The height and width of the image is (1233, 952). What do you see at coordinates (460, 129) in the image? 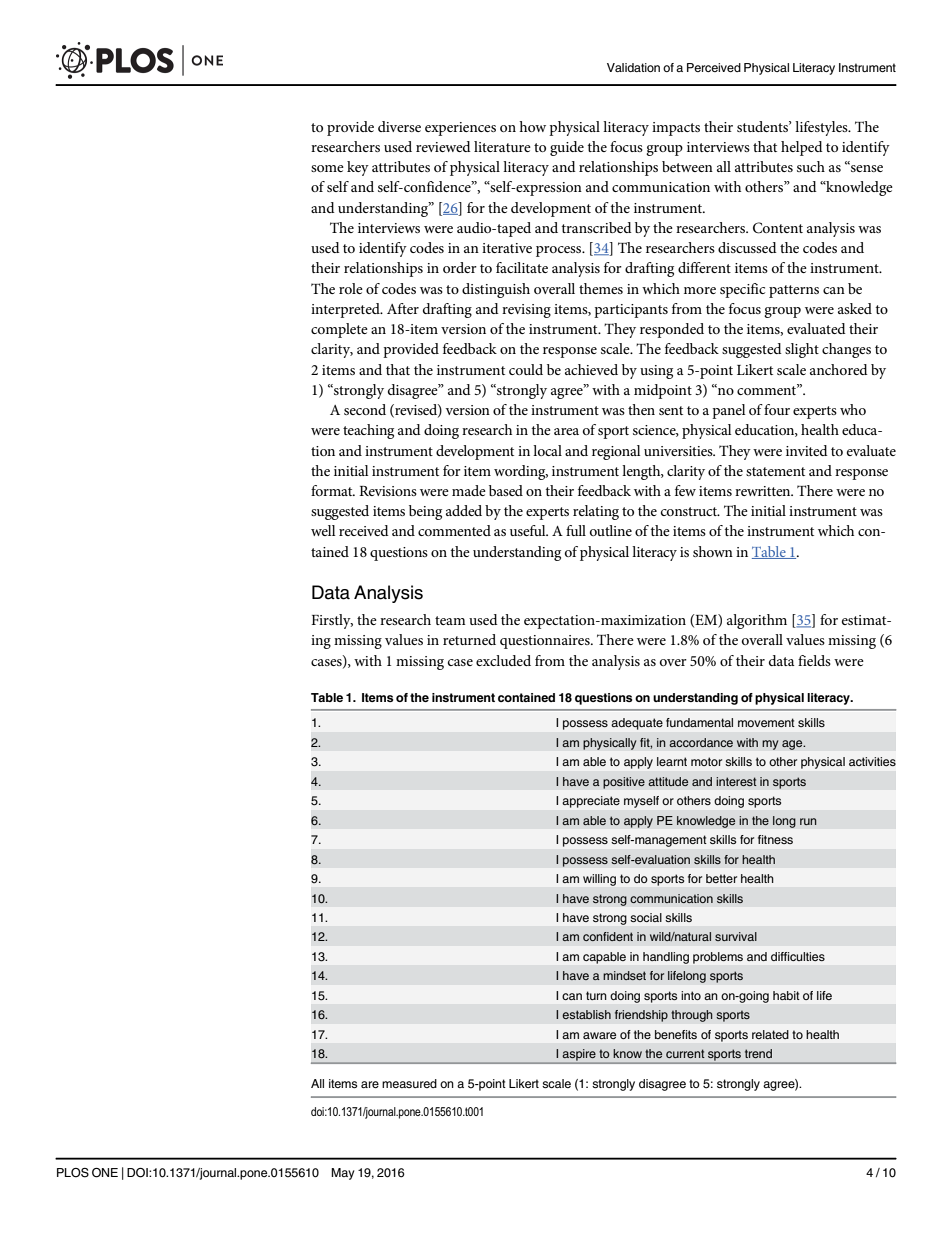
I see `experiences` at bounding box center [460, 129].
